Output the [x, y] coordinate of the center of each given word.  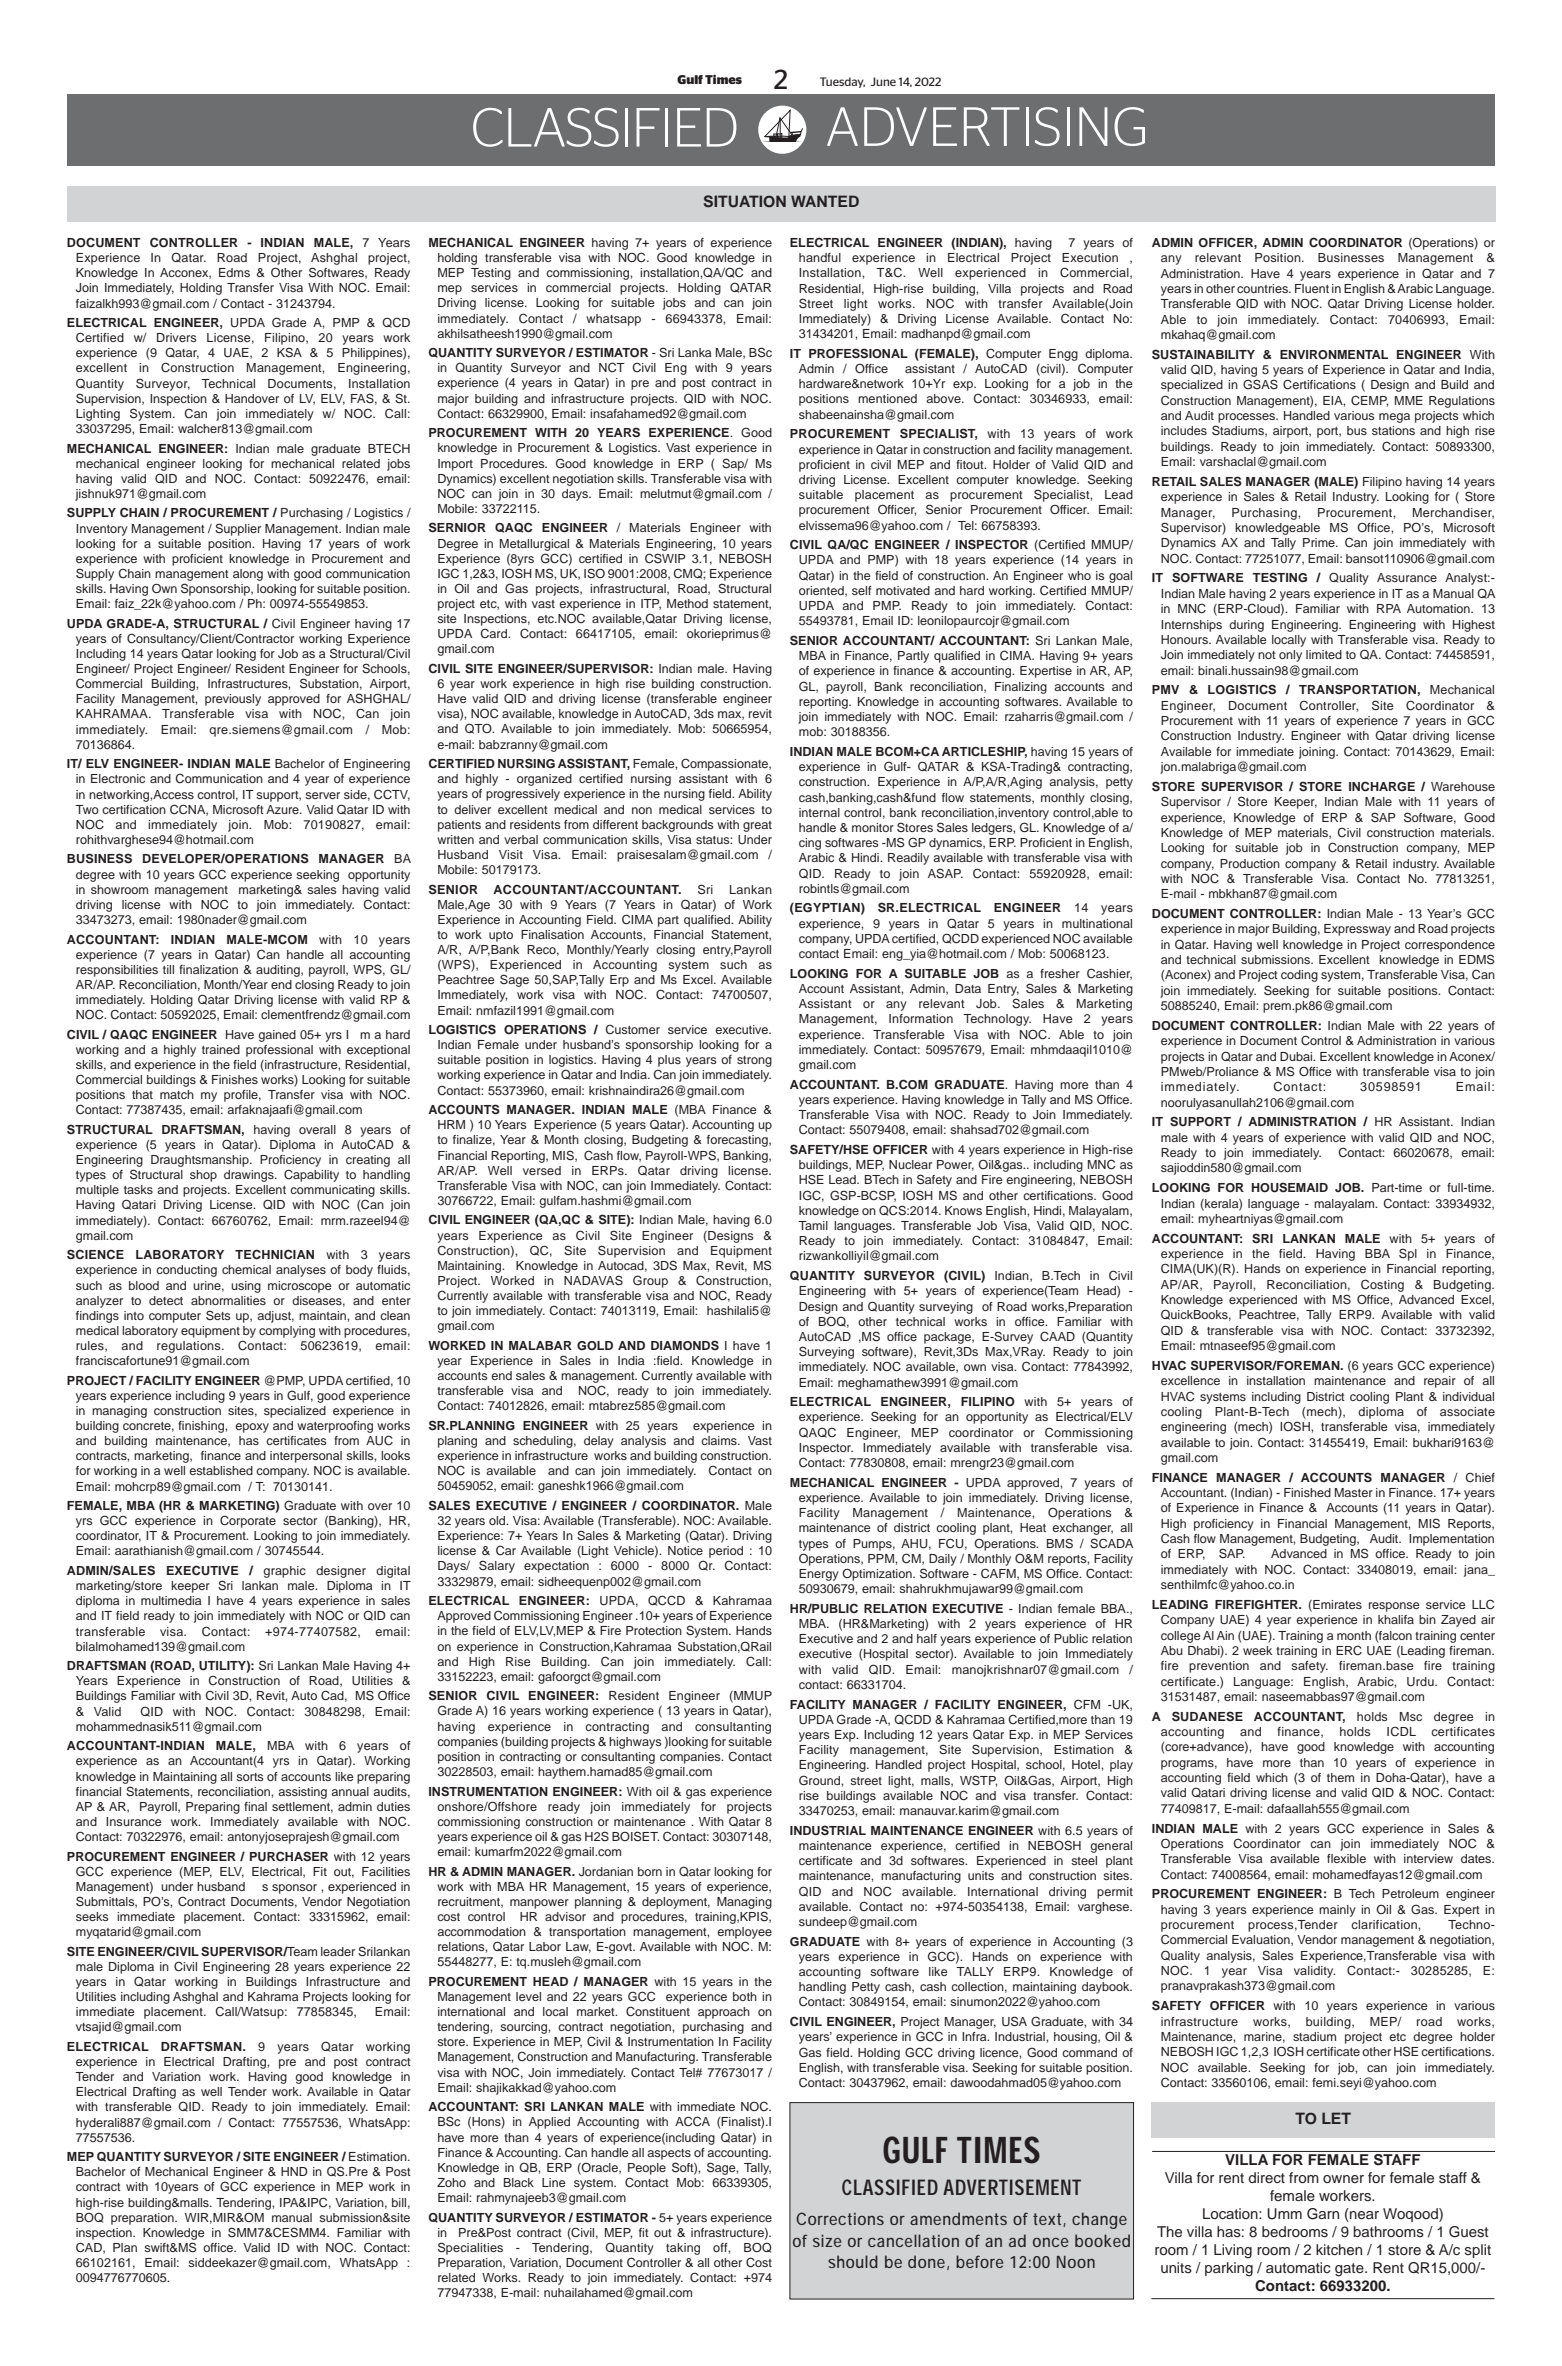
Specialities [470, 2248]
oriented [822, 591]
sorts [250, 1777]
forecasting [738, 1141]
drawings [250, 1176]
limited [1324, 654]
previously [233, 700]
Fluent [1312, 288]
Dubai [1297, 1056]
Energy [819, 1575]
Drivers [177, 337]
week [1257, 1650]
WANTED [825, 201]
